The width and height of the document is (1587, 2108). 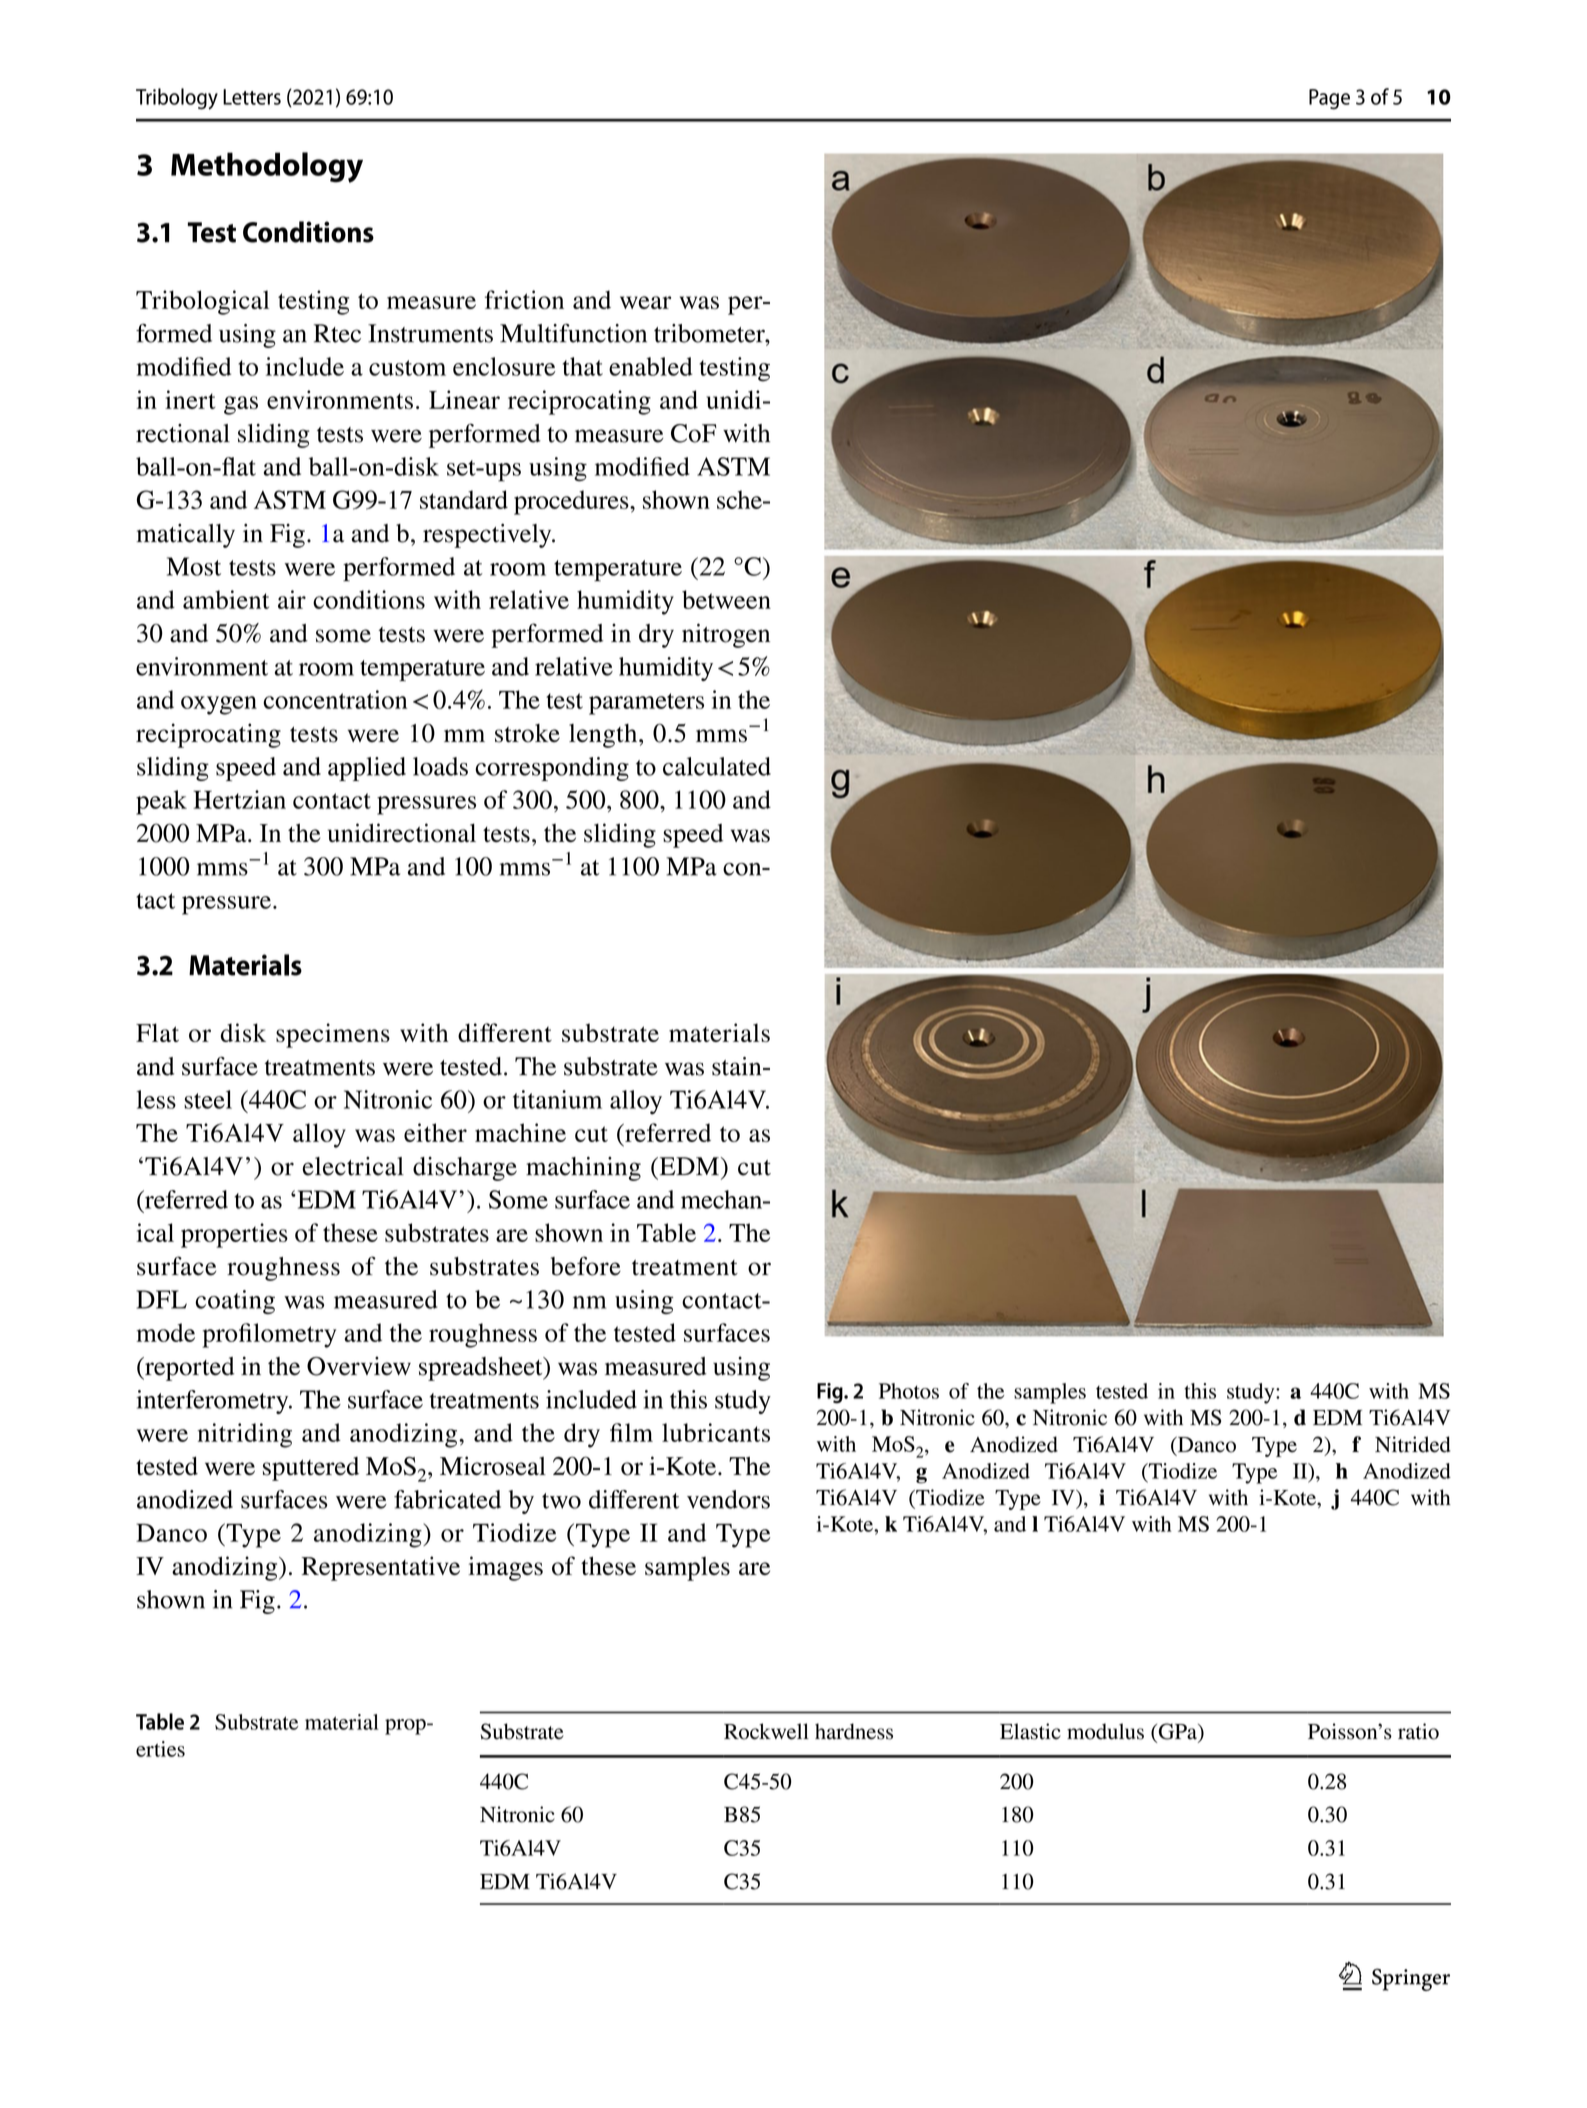 I want to click on Letters, so click(x=252, y=97).
